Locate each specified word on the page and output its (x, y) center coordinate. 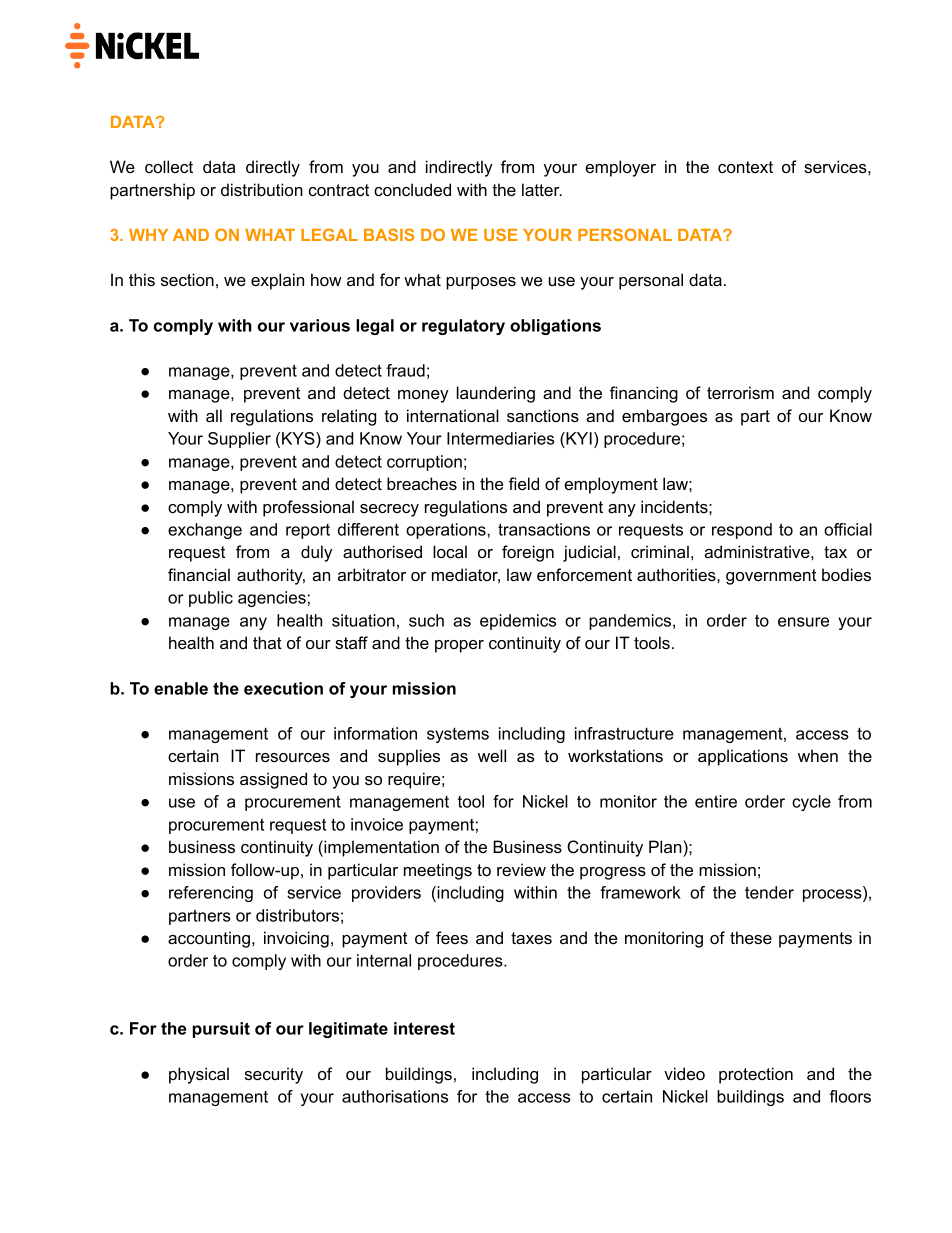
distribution (262, 189)
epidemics (518, 622)
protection (756, 1075)
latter (542, 189)
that (267, 642)
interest (424, 1028)
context (745, 167)
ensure (803, 622)
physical (199, 1075)
